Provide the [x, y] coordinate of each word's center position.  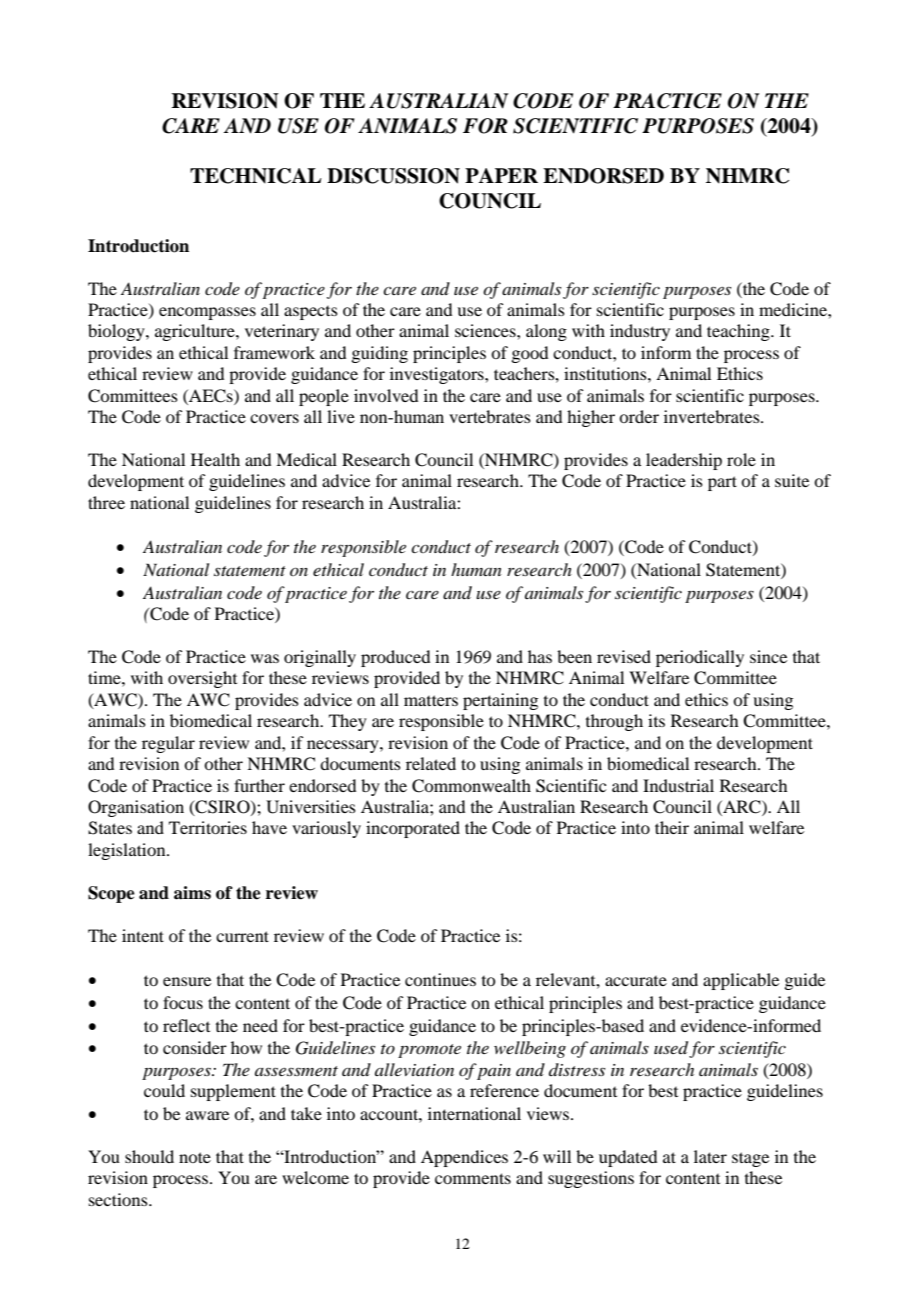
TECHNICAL [256, 176]
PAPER [501, 175]
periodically [700, 658]
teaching [739, 332]
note [195, 1157]
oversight [202, 679]
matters [431, 700]
